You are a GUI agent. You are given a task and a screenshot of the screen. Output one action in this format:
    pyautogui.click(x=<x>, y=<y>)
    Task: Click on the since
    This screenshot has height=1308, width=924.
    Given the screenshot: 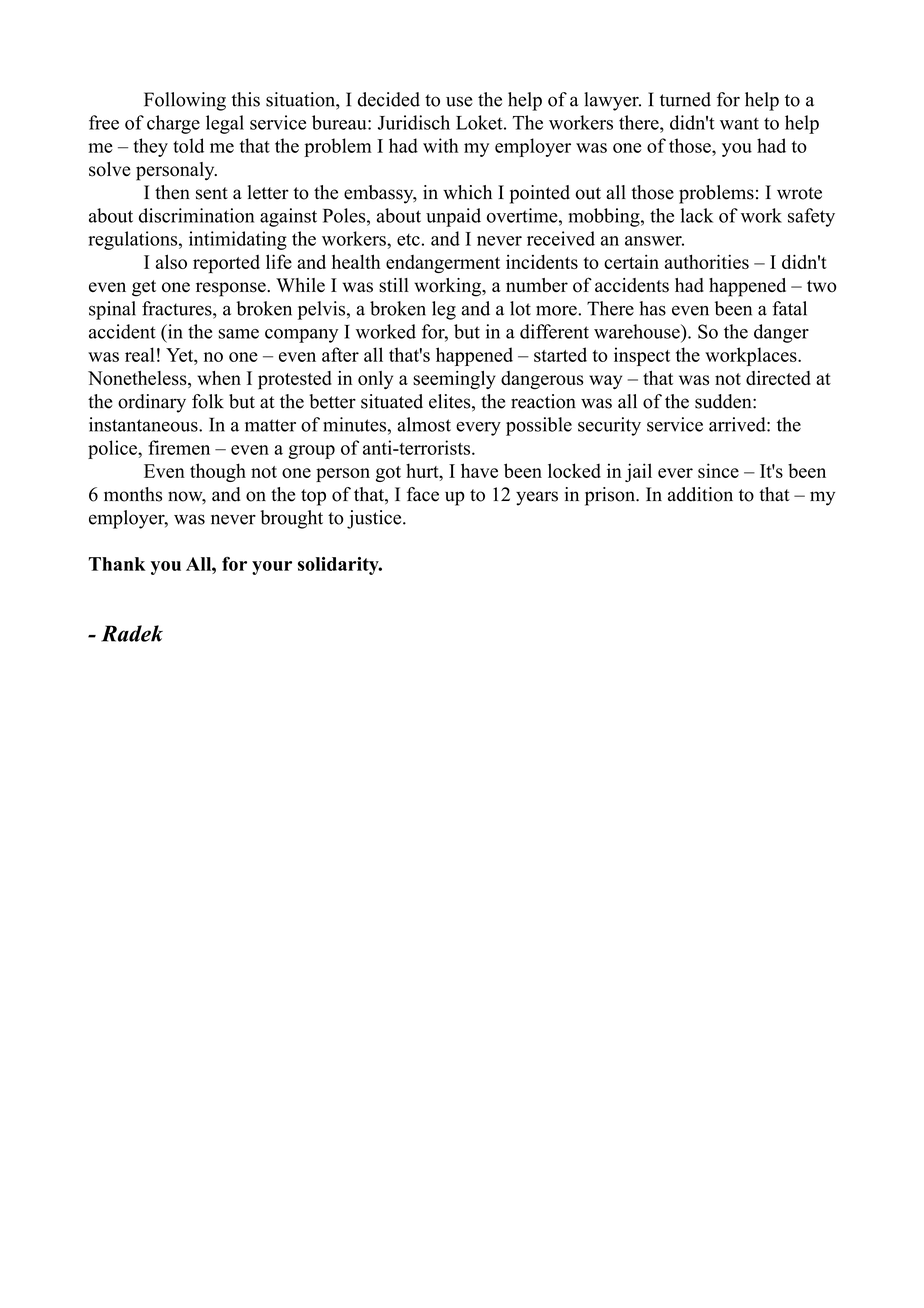 What is the action you would take?
    pyautogui.click(x=718, y=470)
